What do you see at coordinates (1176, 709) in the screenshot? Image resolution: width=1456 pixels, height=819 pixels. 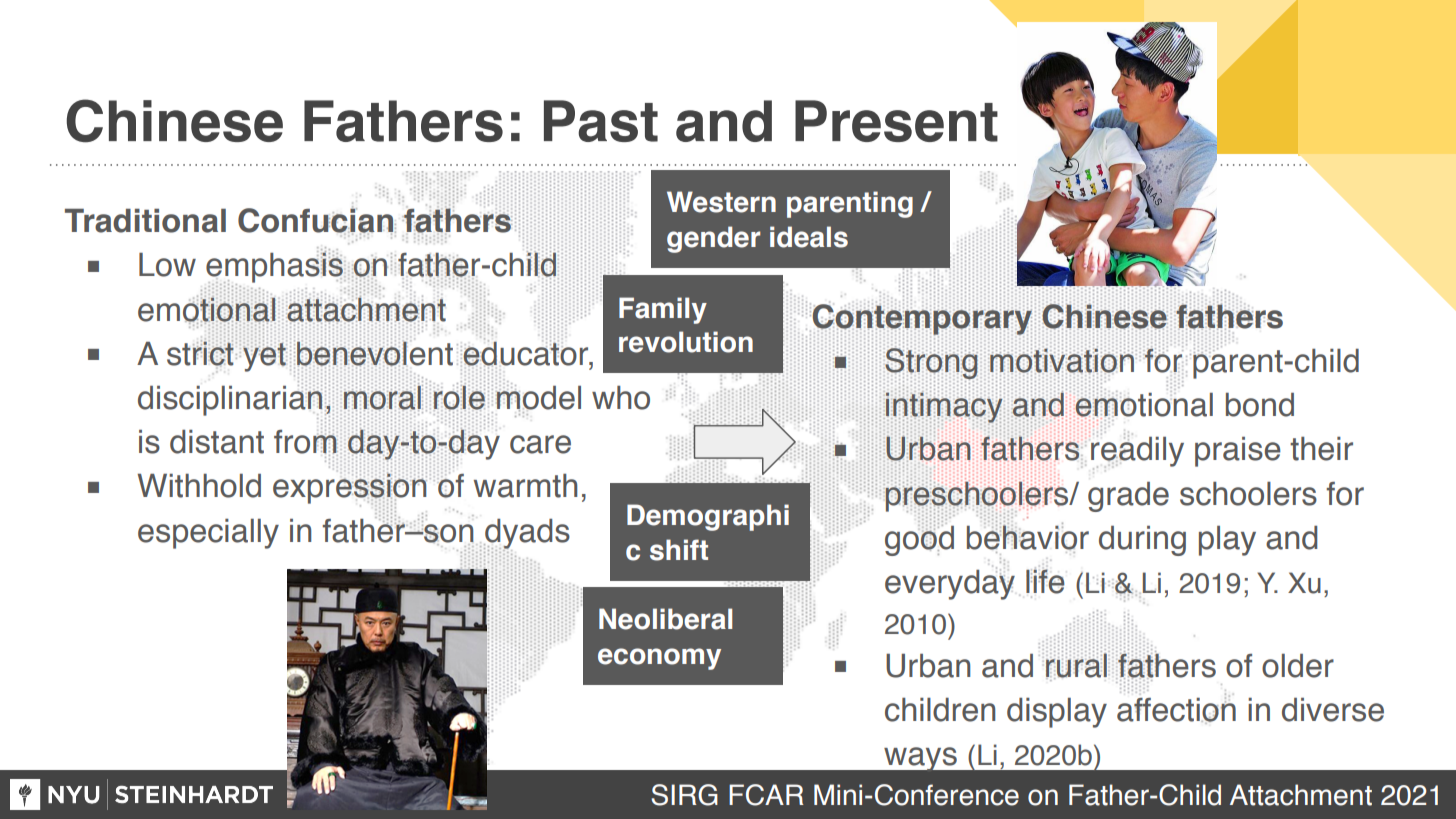 I see `affection` at bounding box center [1176, 709].
